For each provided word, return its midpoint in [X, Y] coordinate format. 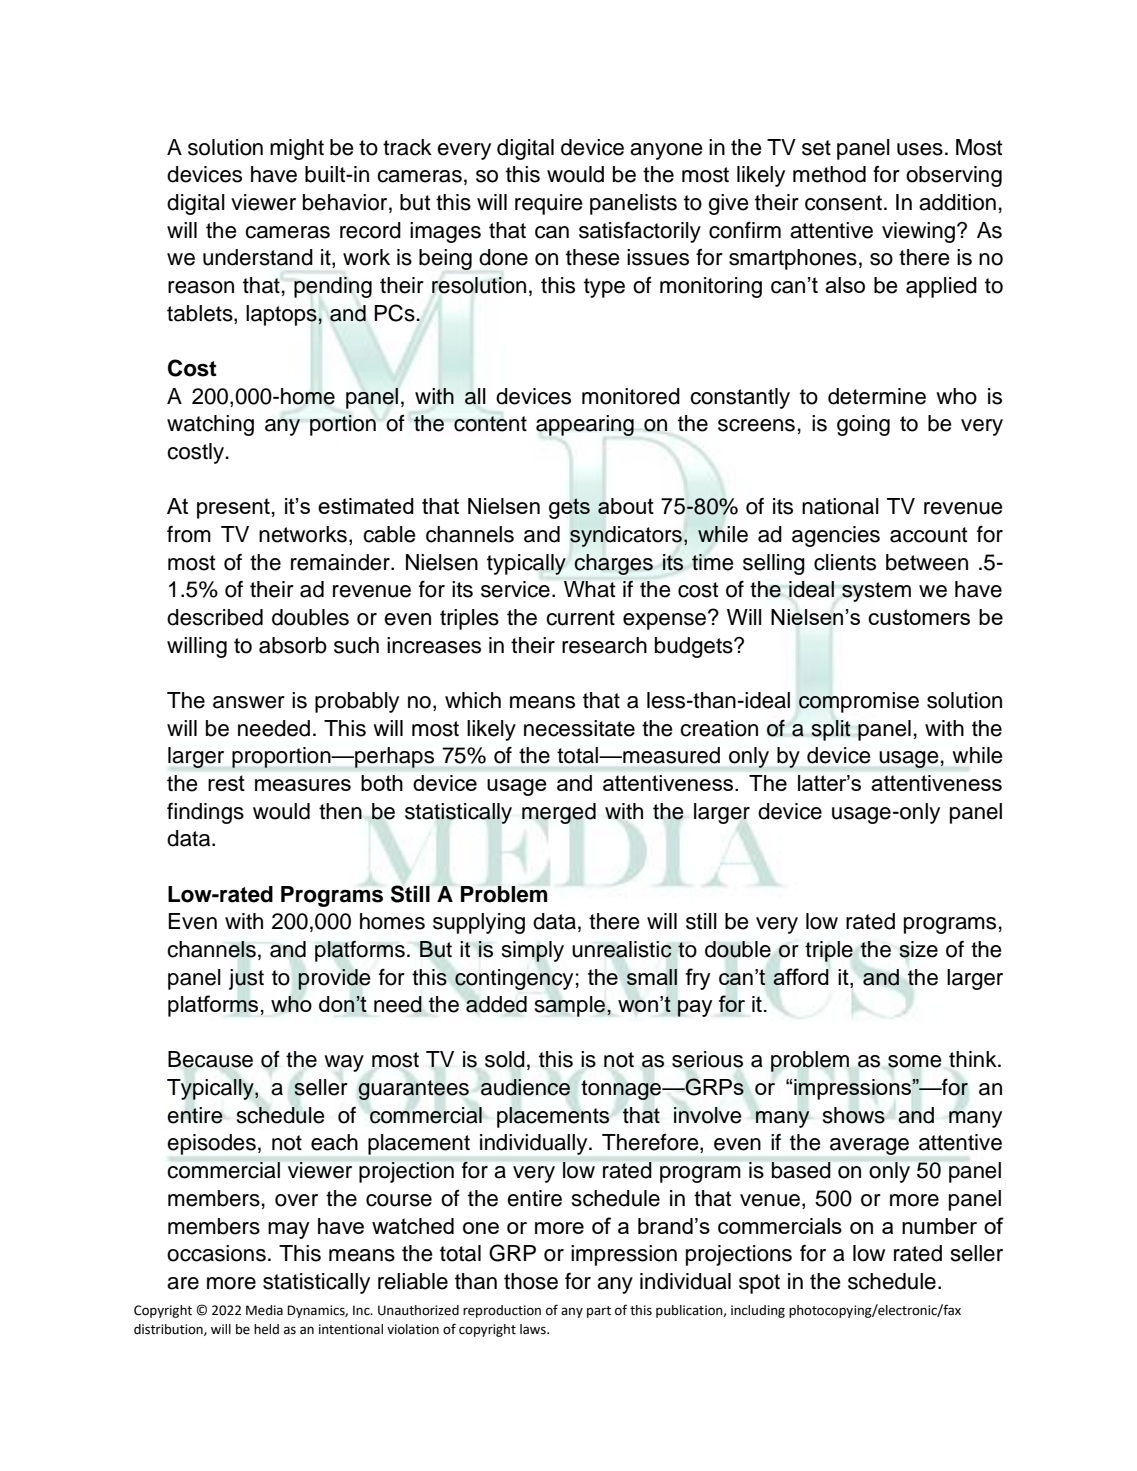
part [599, 1312]
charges [614, 564]
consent [843, 203]
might [297, 149]
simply [533, 951]
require [549, 204]
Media [264, 1310]
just [246, 979]
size [918, 949]
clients [845, 562]
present [233, 508]
